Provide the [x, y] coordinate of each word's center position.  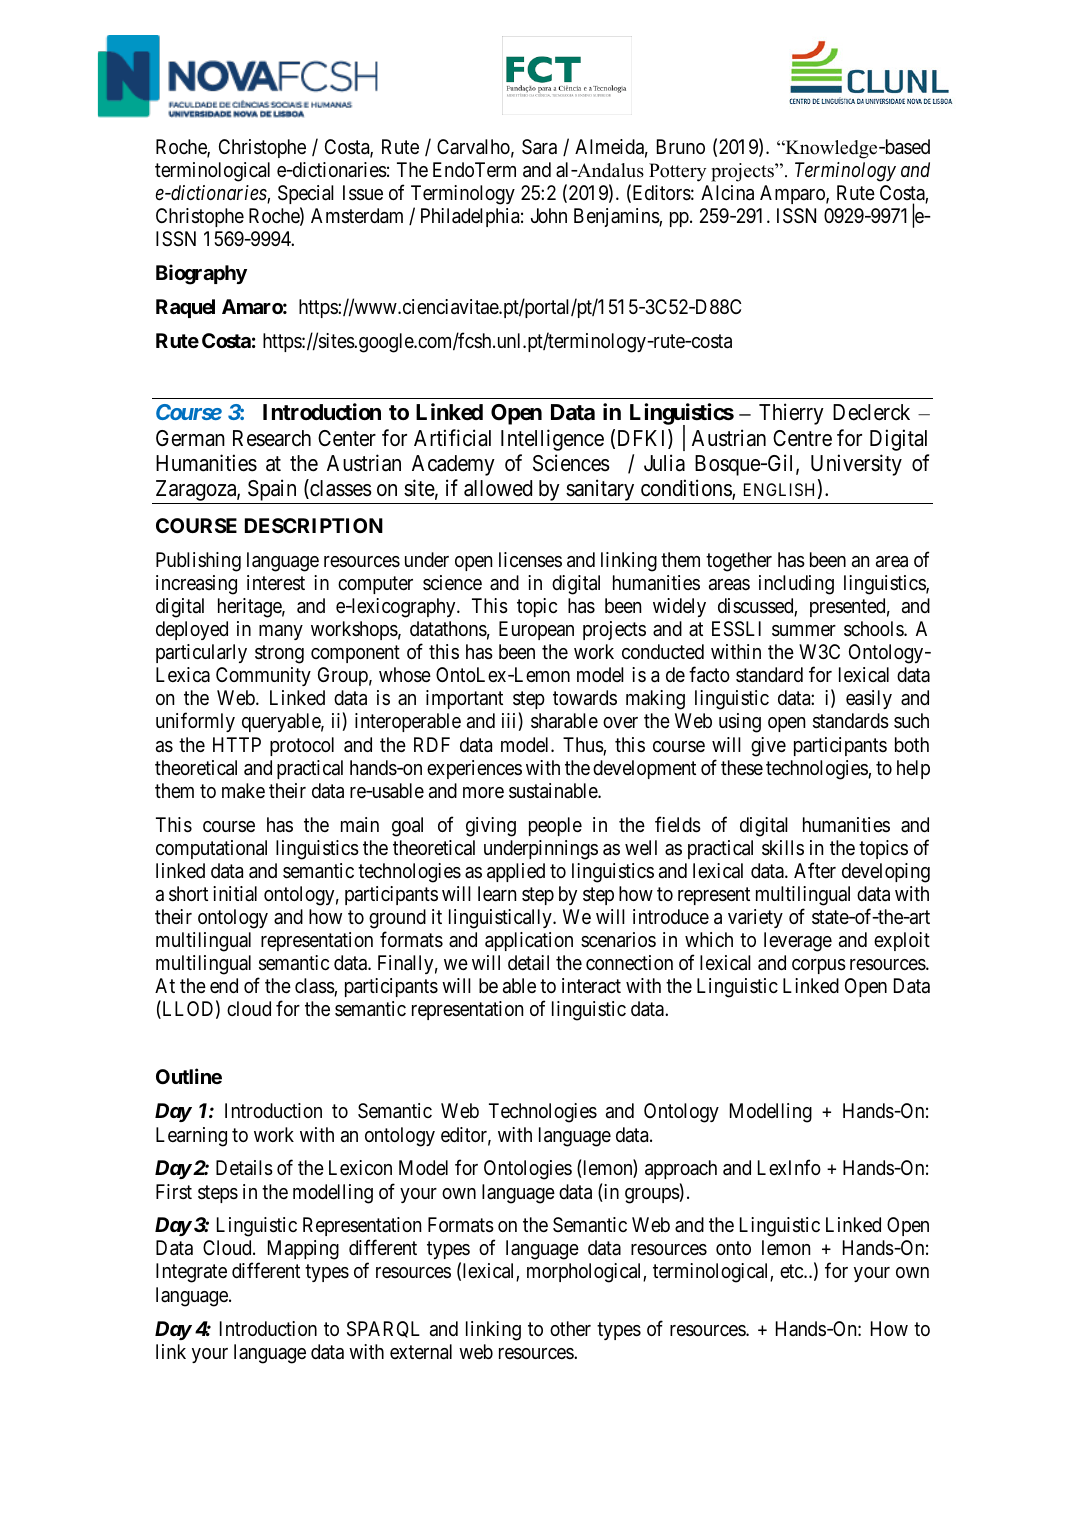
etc [792, 1271]
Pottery [677, 172]
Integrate [191, 1273]
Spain [272, 491]
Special [306, 194]
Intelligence [552, 440]
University [856, 465]
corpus [819, 966]
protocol [302, 746]
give [768, 747]
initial [235, 893]
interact [591, 986]
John [549, 215]
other [570, 1328]
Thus [583, 746]
